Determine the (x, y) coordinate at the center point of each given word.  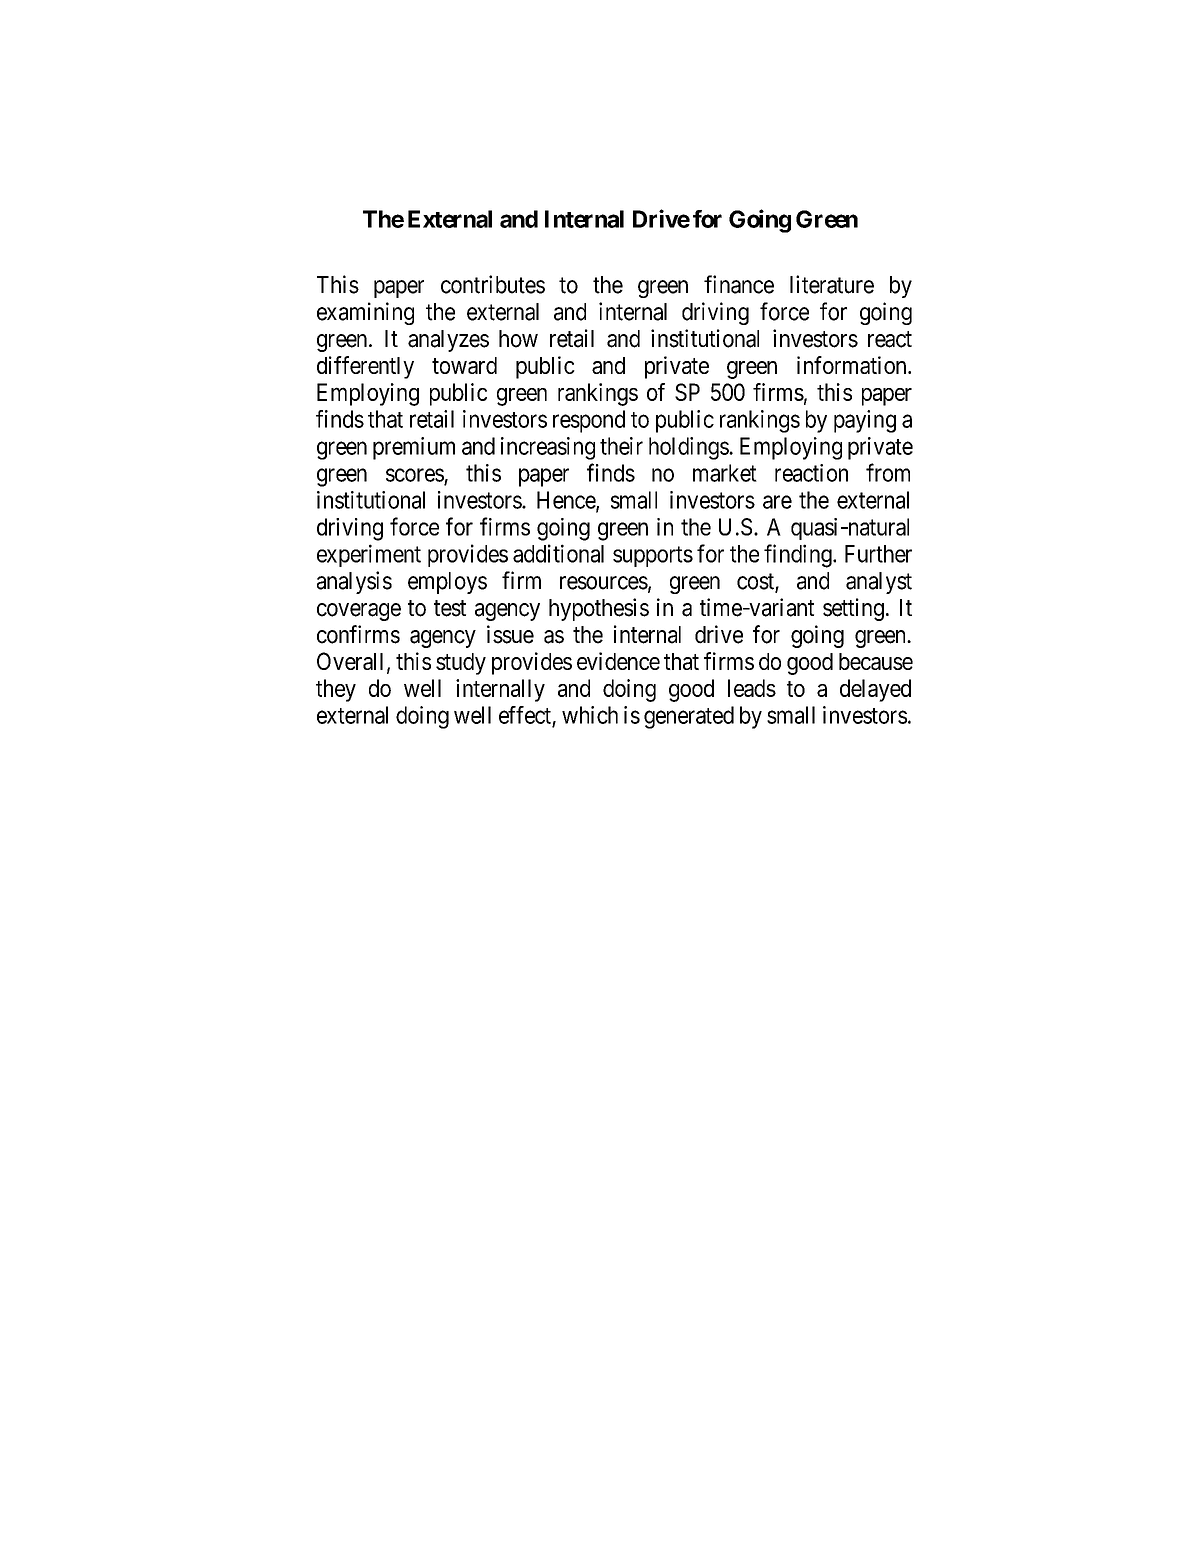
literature (832, 284)
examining (365, 313)
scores (415, 475)
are (777, 502)
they (336, 690)
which (590, 715)
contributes (493, 284)
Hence (567, 501)
